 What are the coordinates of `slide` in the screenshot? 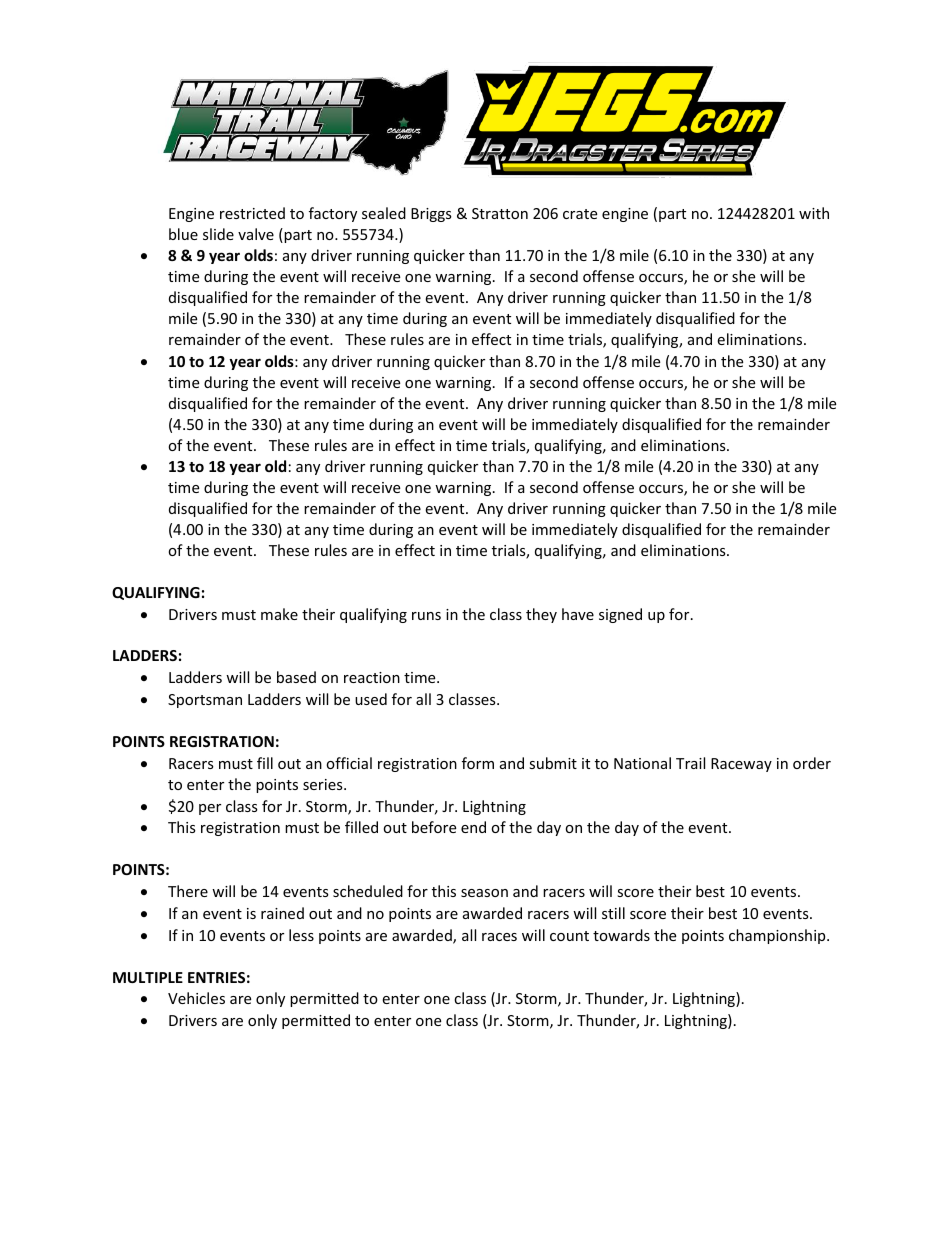 It's located at (218, 234).
